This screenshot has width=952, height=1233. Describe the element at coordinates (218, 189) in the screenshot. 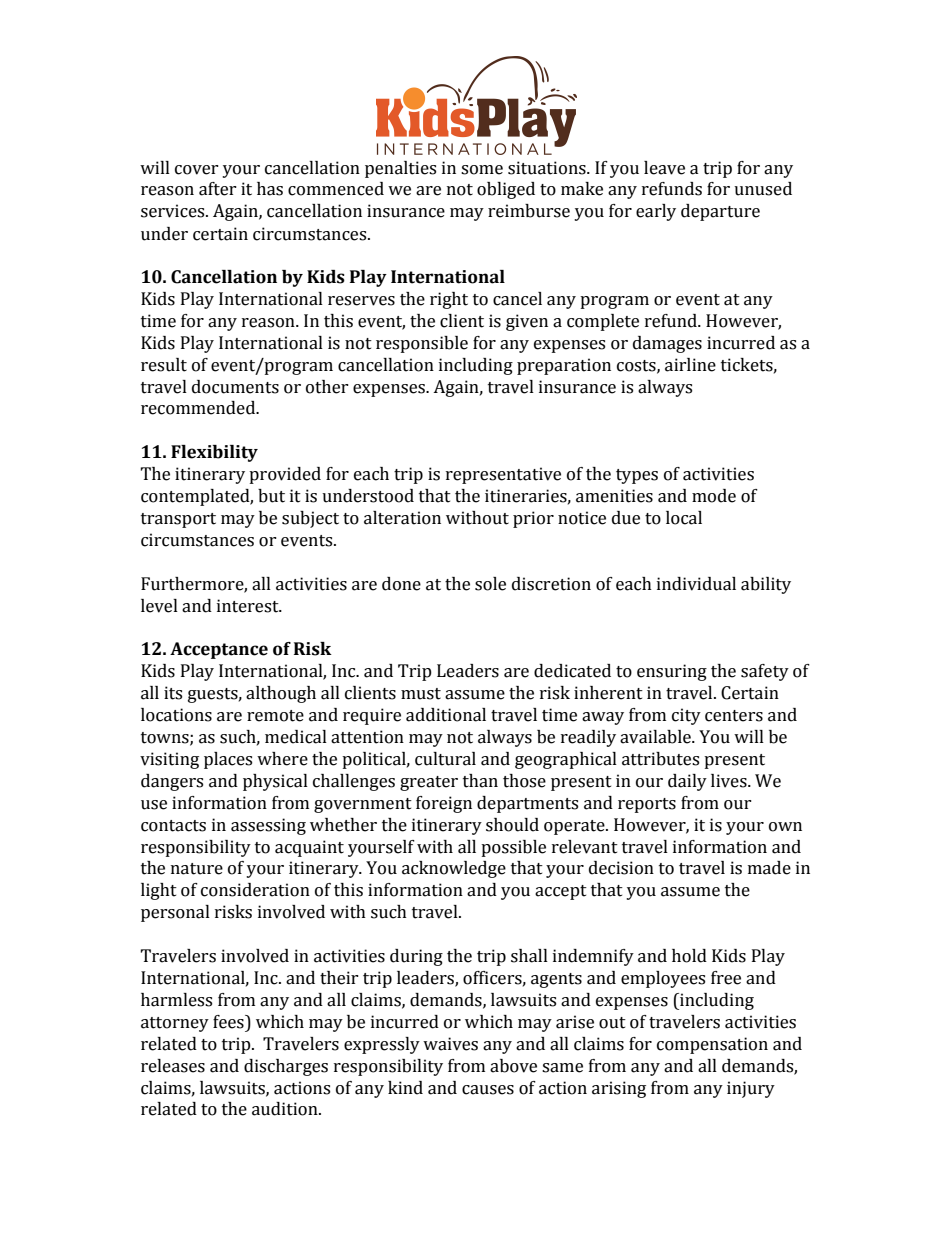

I see `after` at that location.
